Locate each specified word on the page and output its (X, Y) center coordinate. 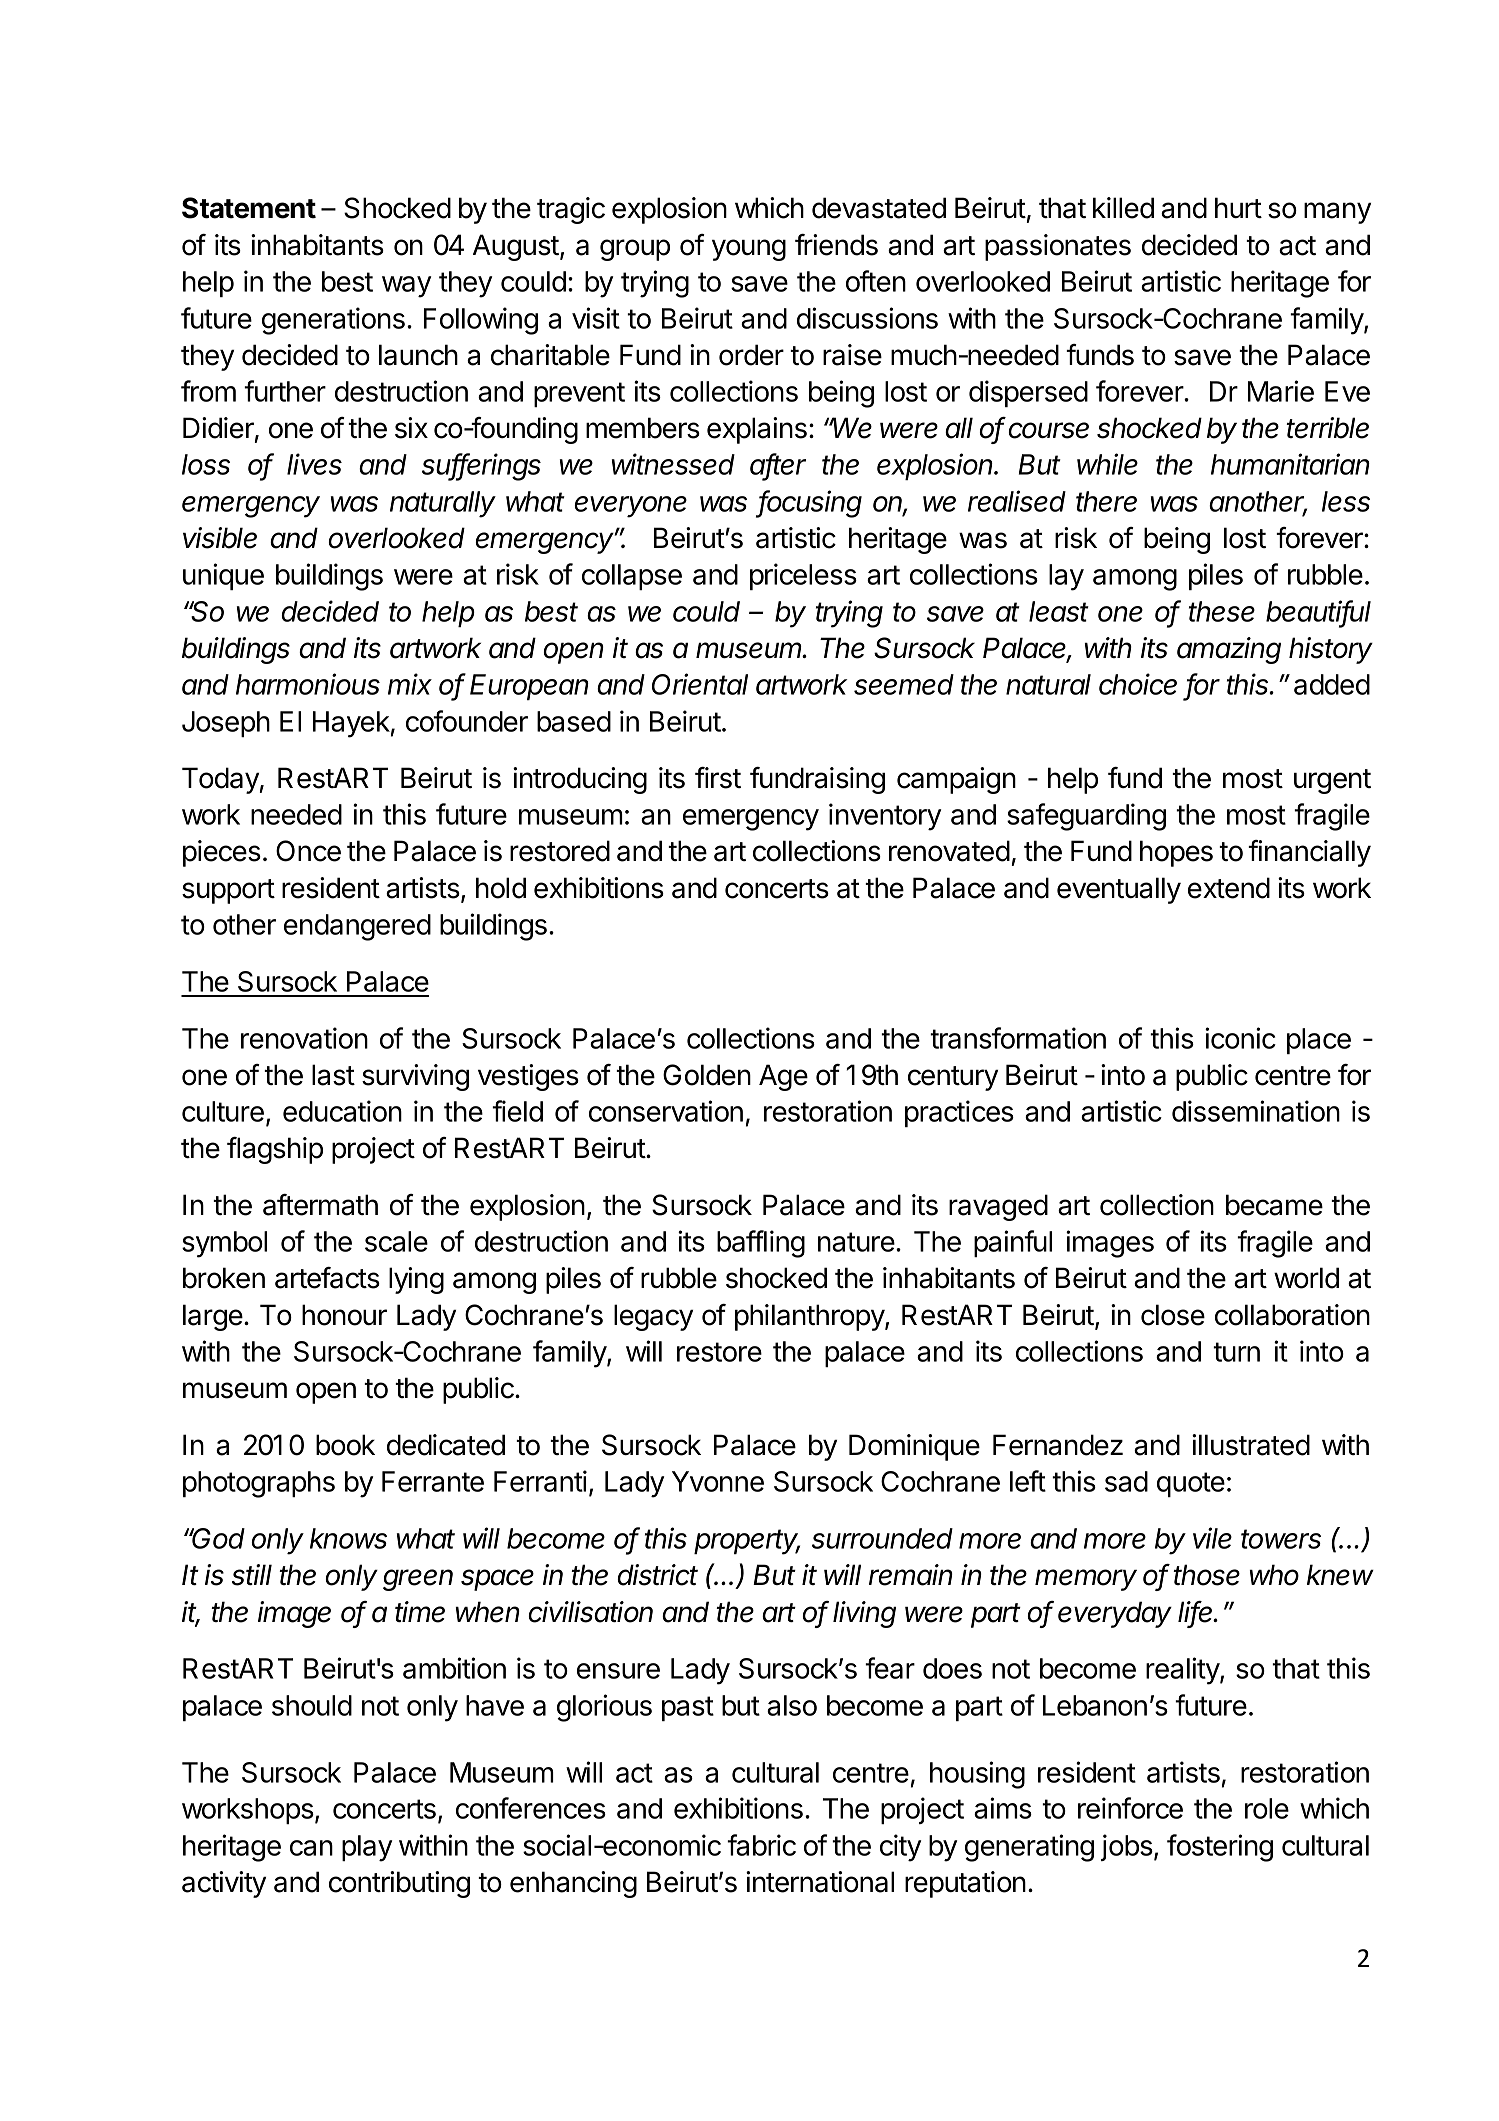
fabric (761, 1845)
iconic (1240, 1038)
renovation (304, 1038)
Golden (707, 1075)
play (367, 1848)
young (749, 250)
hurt (1238, 207)
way (406, 287)
